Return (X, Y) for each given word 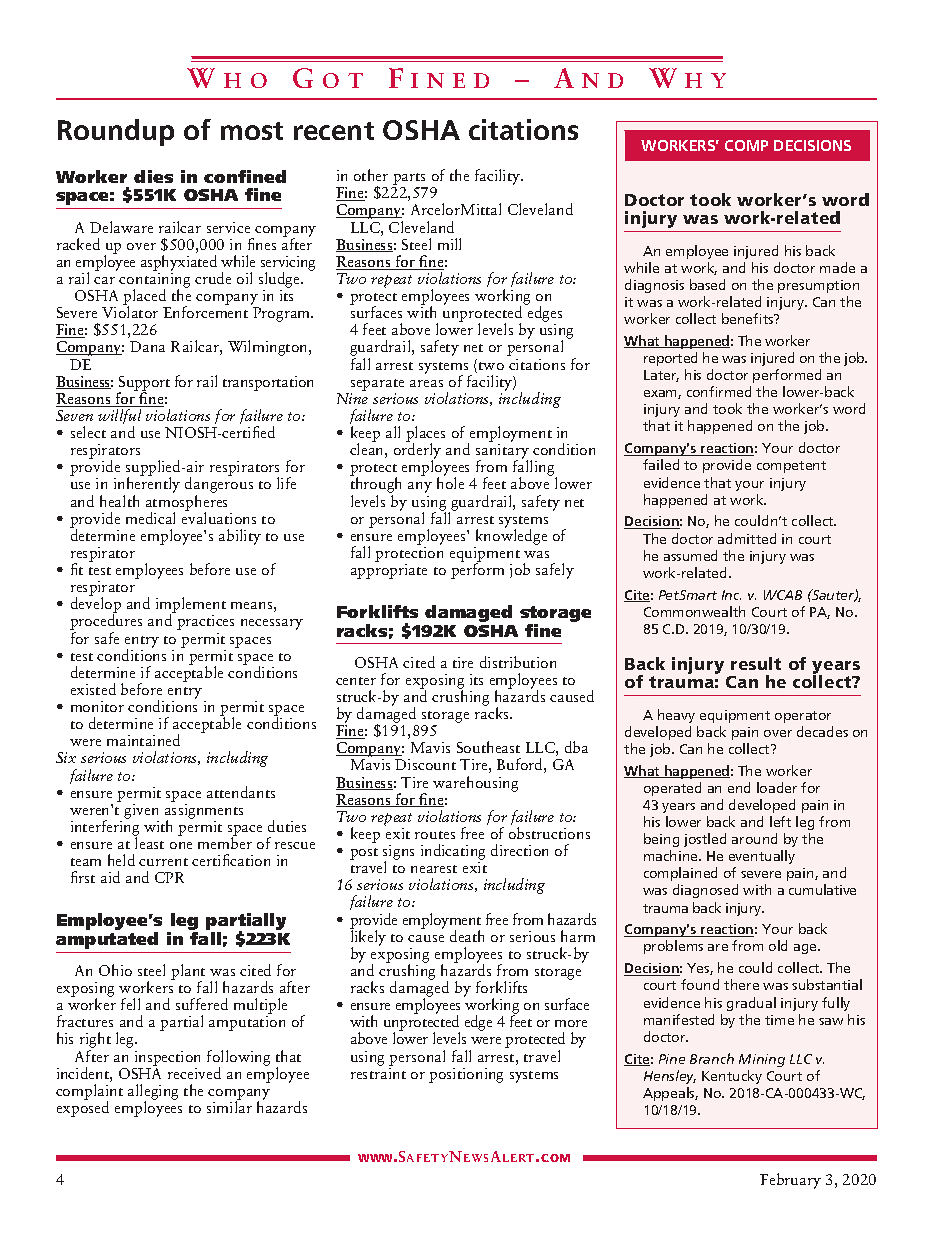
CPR (169, 877)
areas (426, 383)
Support (144, 384)
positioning (466, 1075)
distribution (518, 662)
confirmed (719, 391)
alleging (153, 1093)
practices (205, 622)
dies (153, 176)
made (837, 267)
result (756, 663)
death (467, 936)
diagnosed (705, 891)
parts (410, 180)
